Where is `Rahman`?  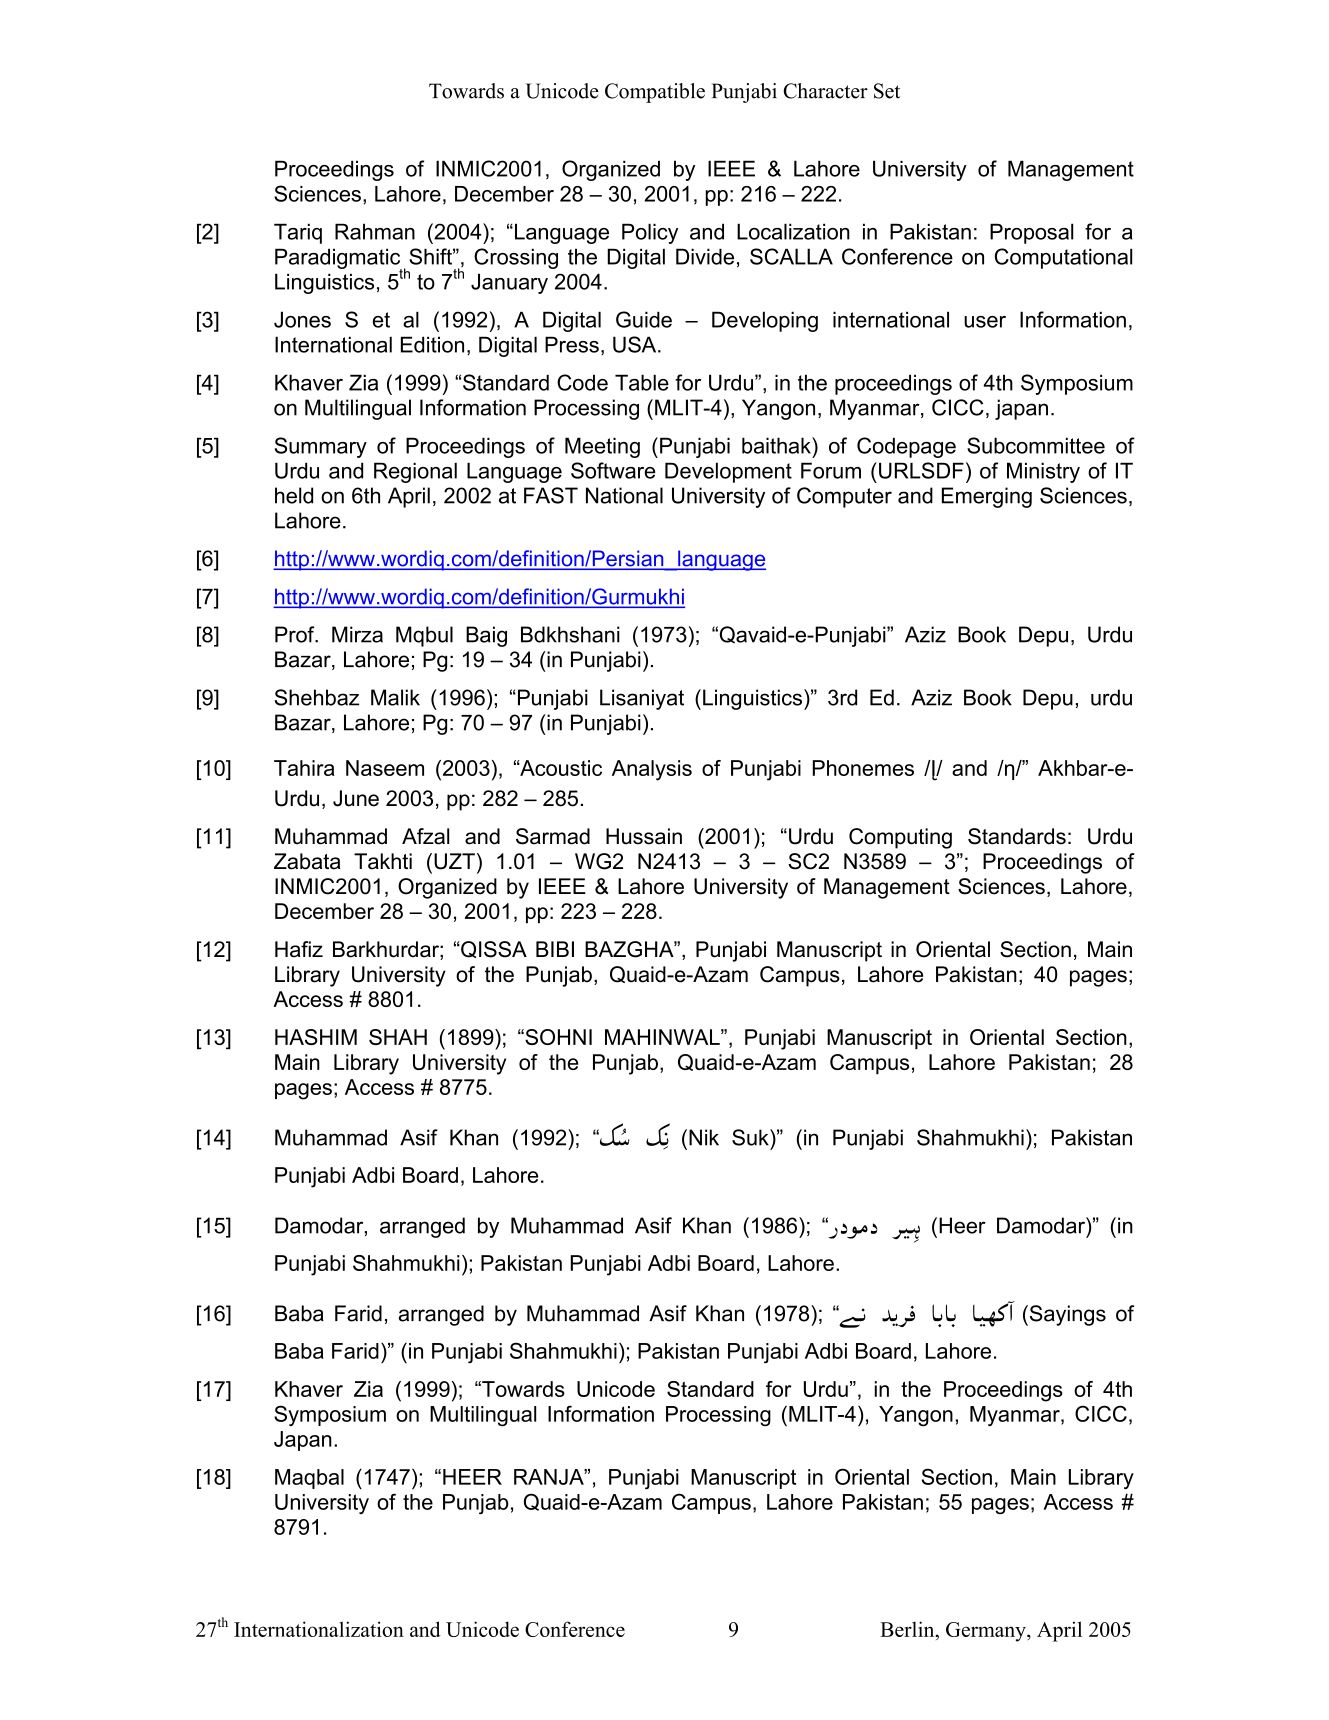
Rahman is located at coordinates (375, 231).
